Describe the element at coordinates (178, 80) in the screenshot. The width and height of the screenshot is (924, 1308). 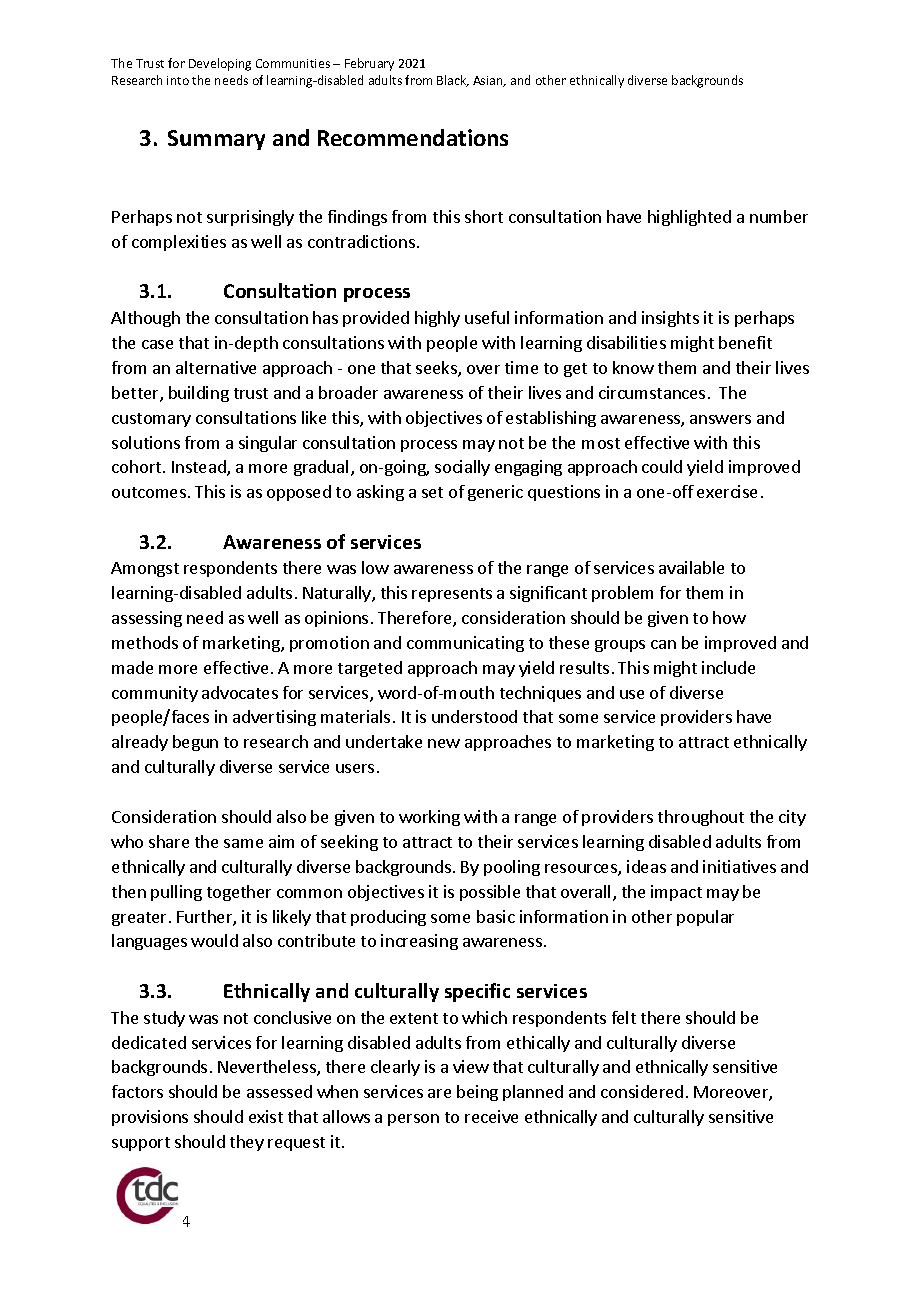
I see `into` at that location.
